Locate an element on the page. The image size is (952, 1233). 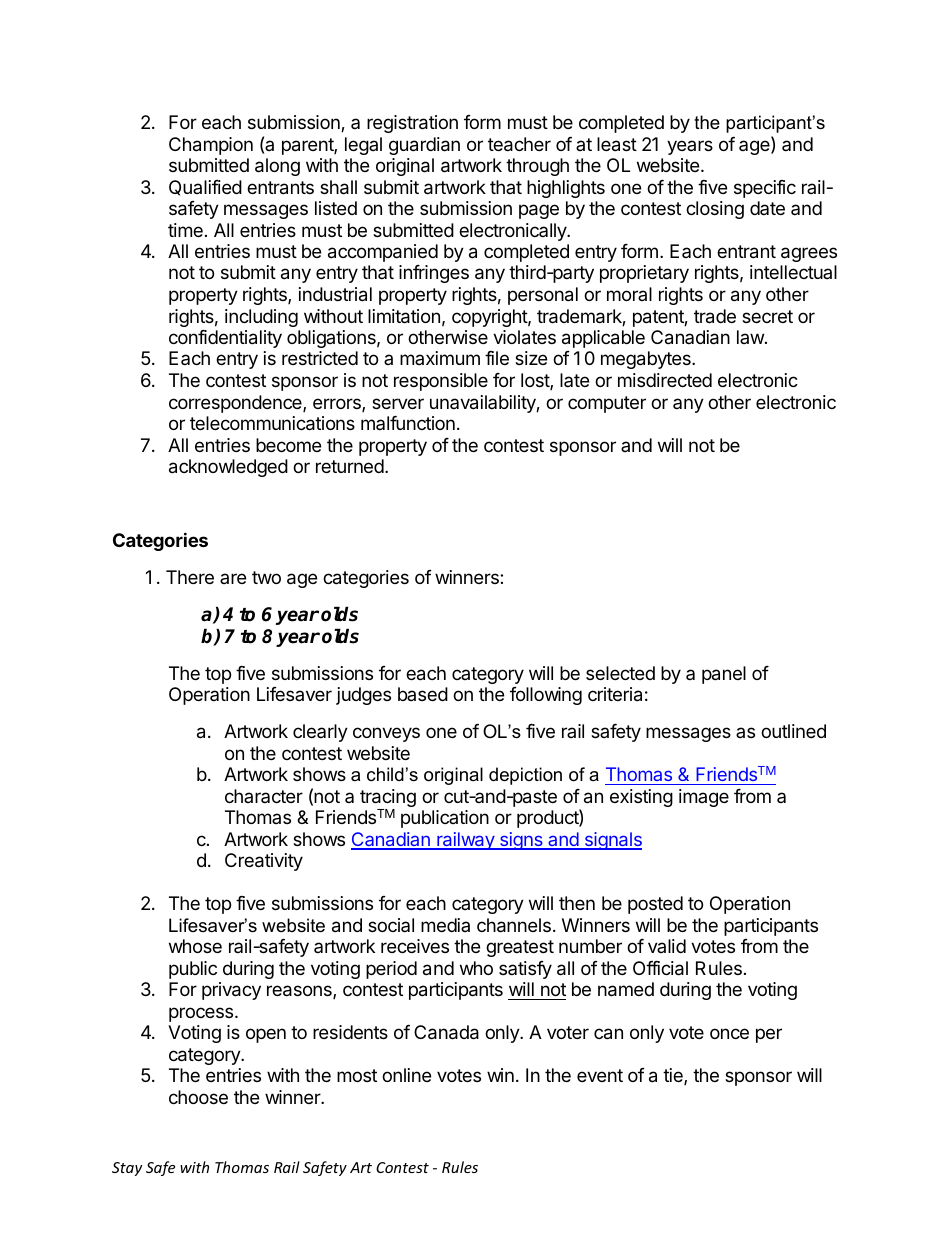
Champion is located at coordinates (211, 146).
